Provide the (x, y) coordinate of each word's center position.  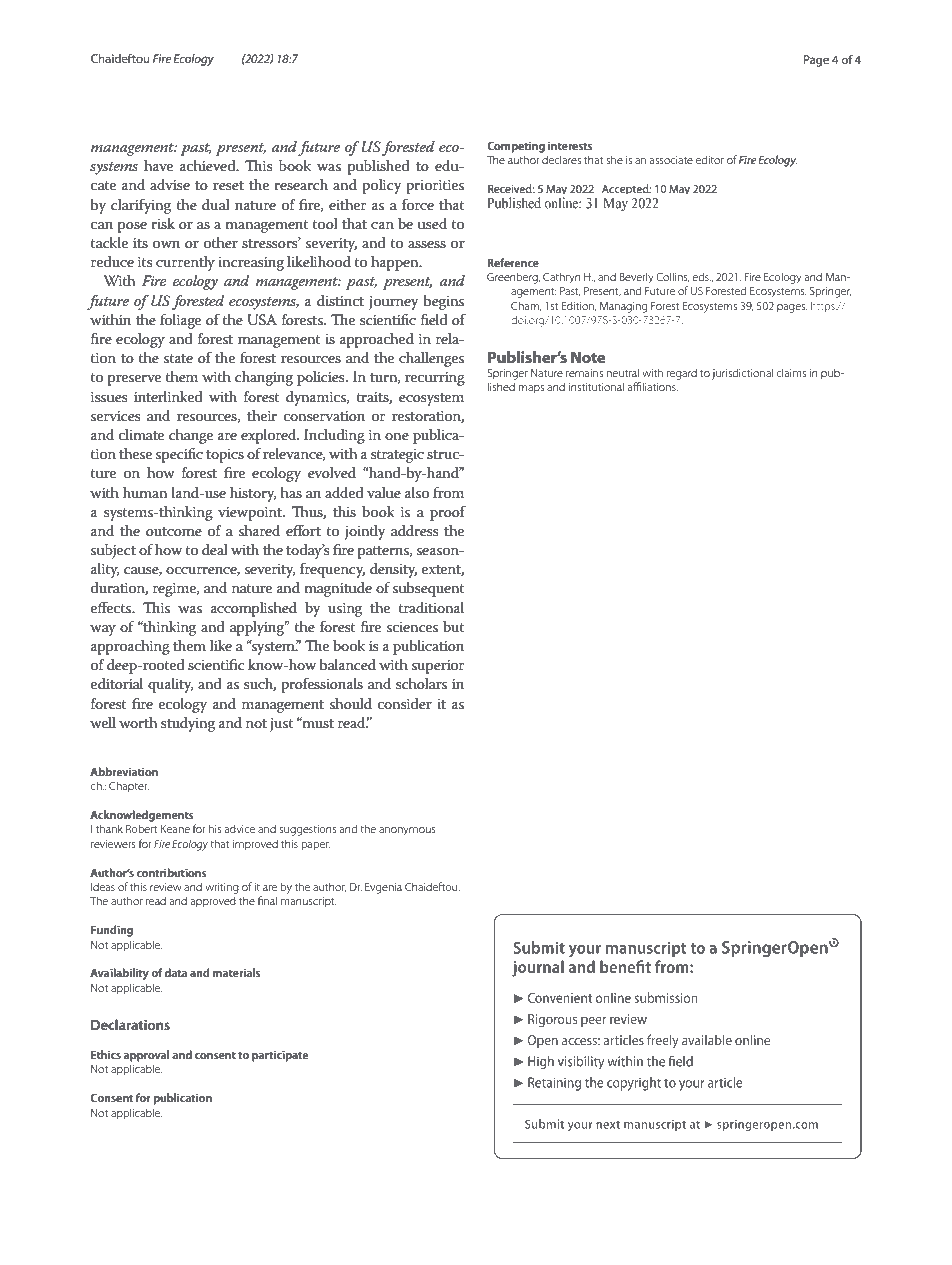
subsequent (429, 589)
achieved (209, 165)
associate (671, 160)
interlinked (168, 396)
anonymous (407, 831)
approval (146, 1056)
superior (438, 667)
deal (215, 549)
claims (791, 372)
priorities (435, 187)
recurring (435, 379)
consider (405, 703)
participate (280, 1056)
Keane (175, 829)
